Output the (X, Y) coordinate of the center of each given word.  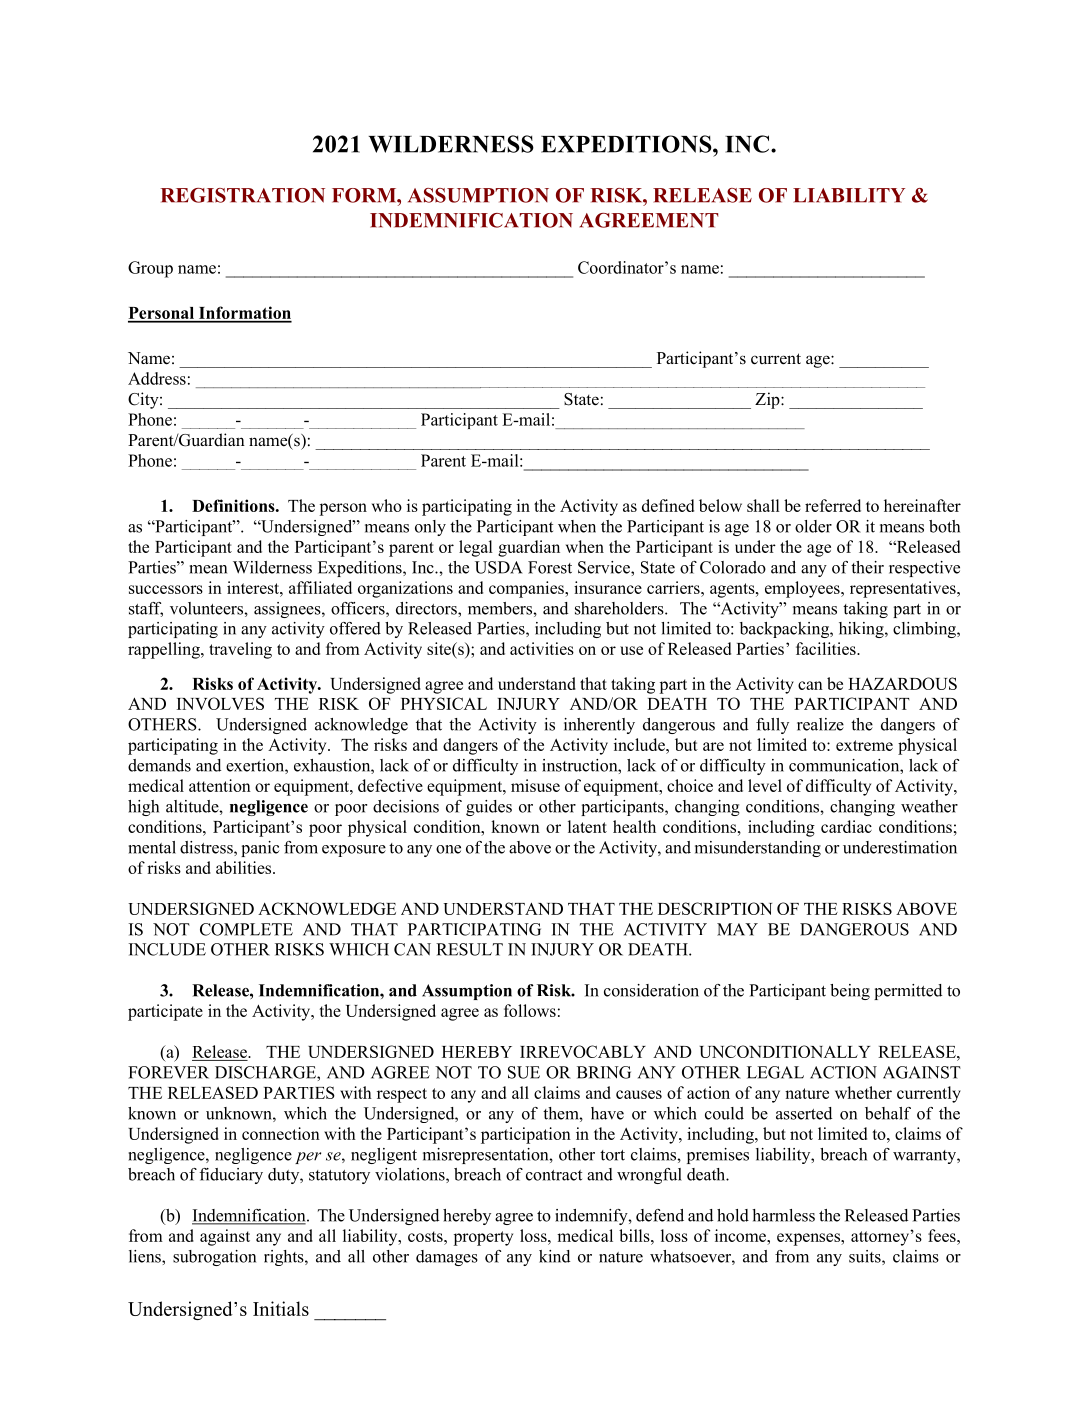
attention (220, 785)
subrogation (214, 1258)
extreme (864, 745)
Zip (768, 400)
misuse (535, 785)
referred (833, 505)
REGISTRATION (242, 195)
